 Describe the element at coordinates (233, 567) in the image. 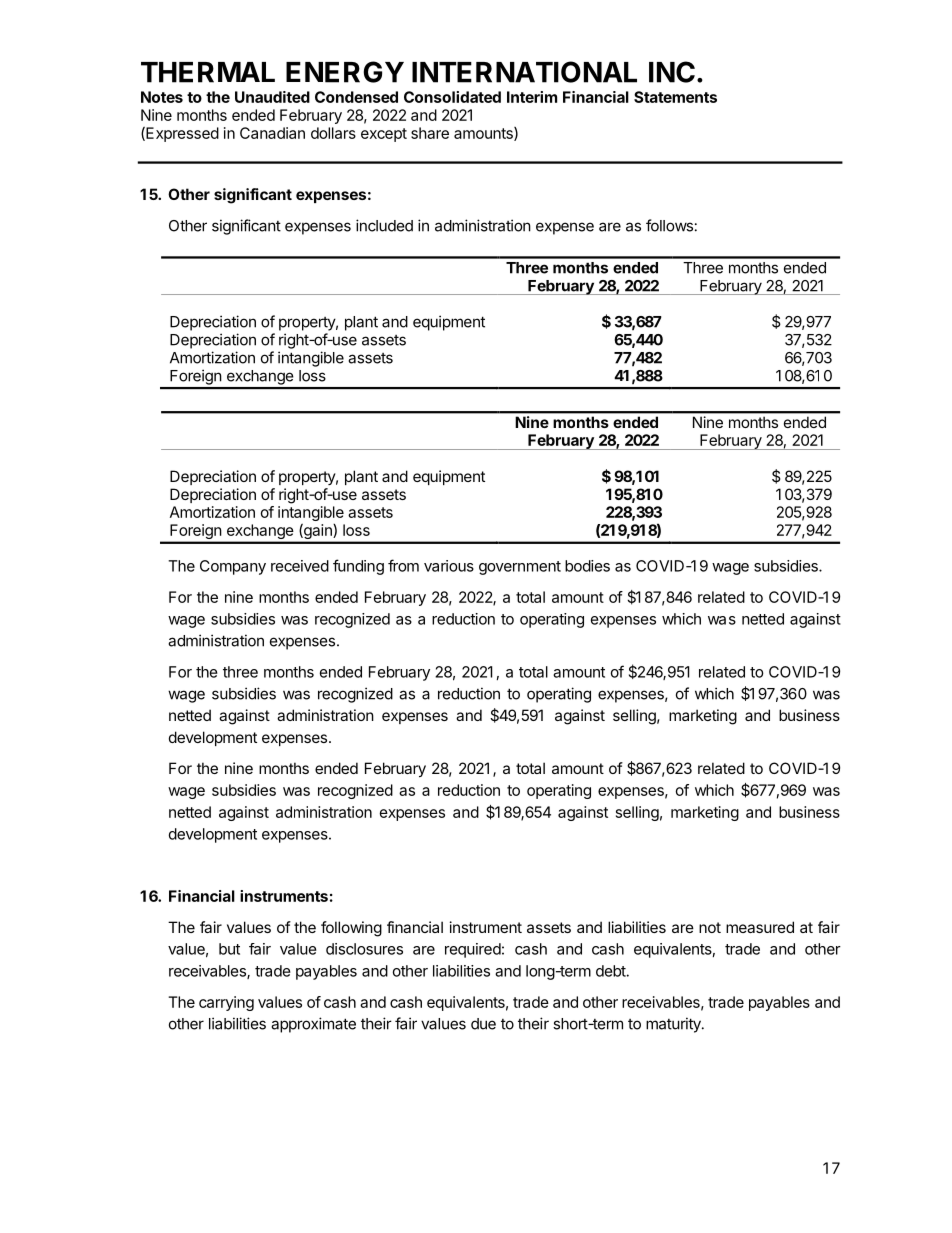

I see `Company` at that location.
